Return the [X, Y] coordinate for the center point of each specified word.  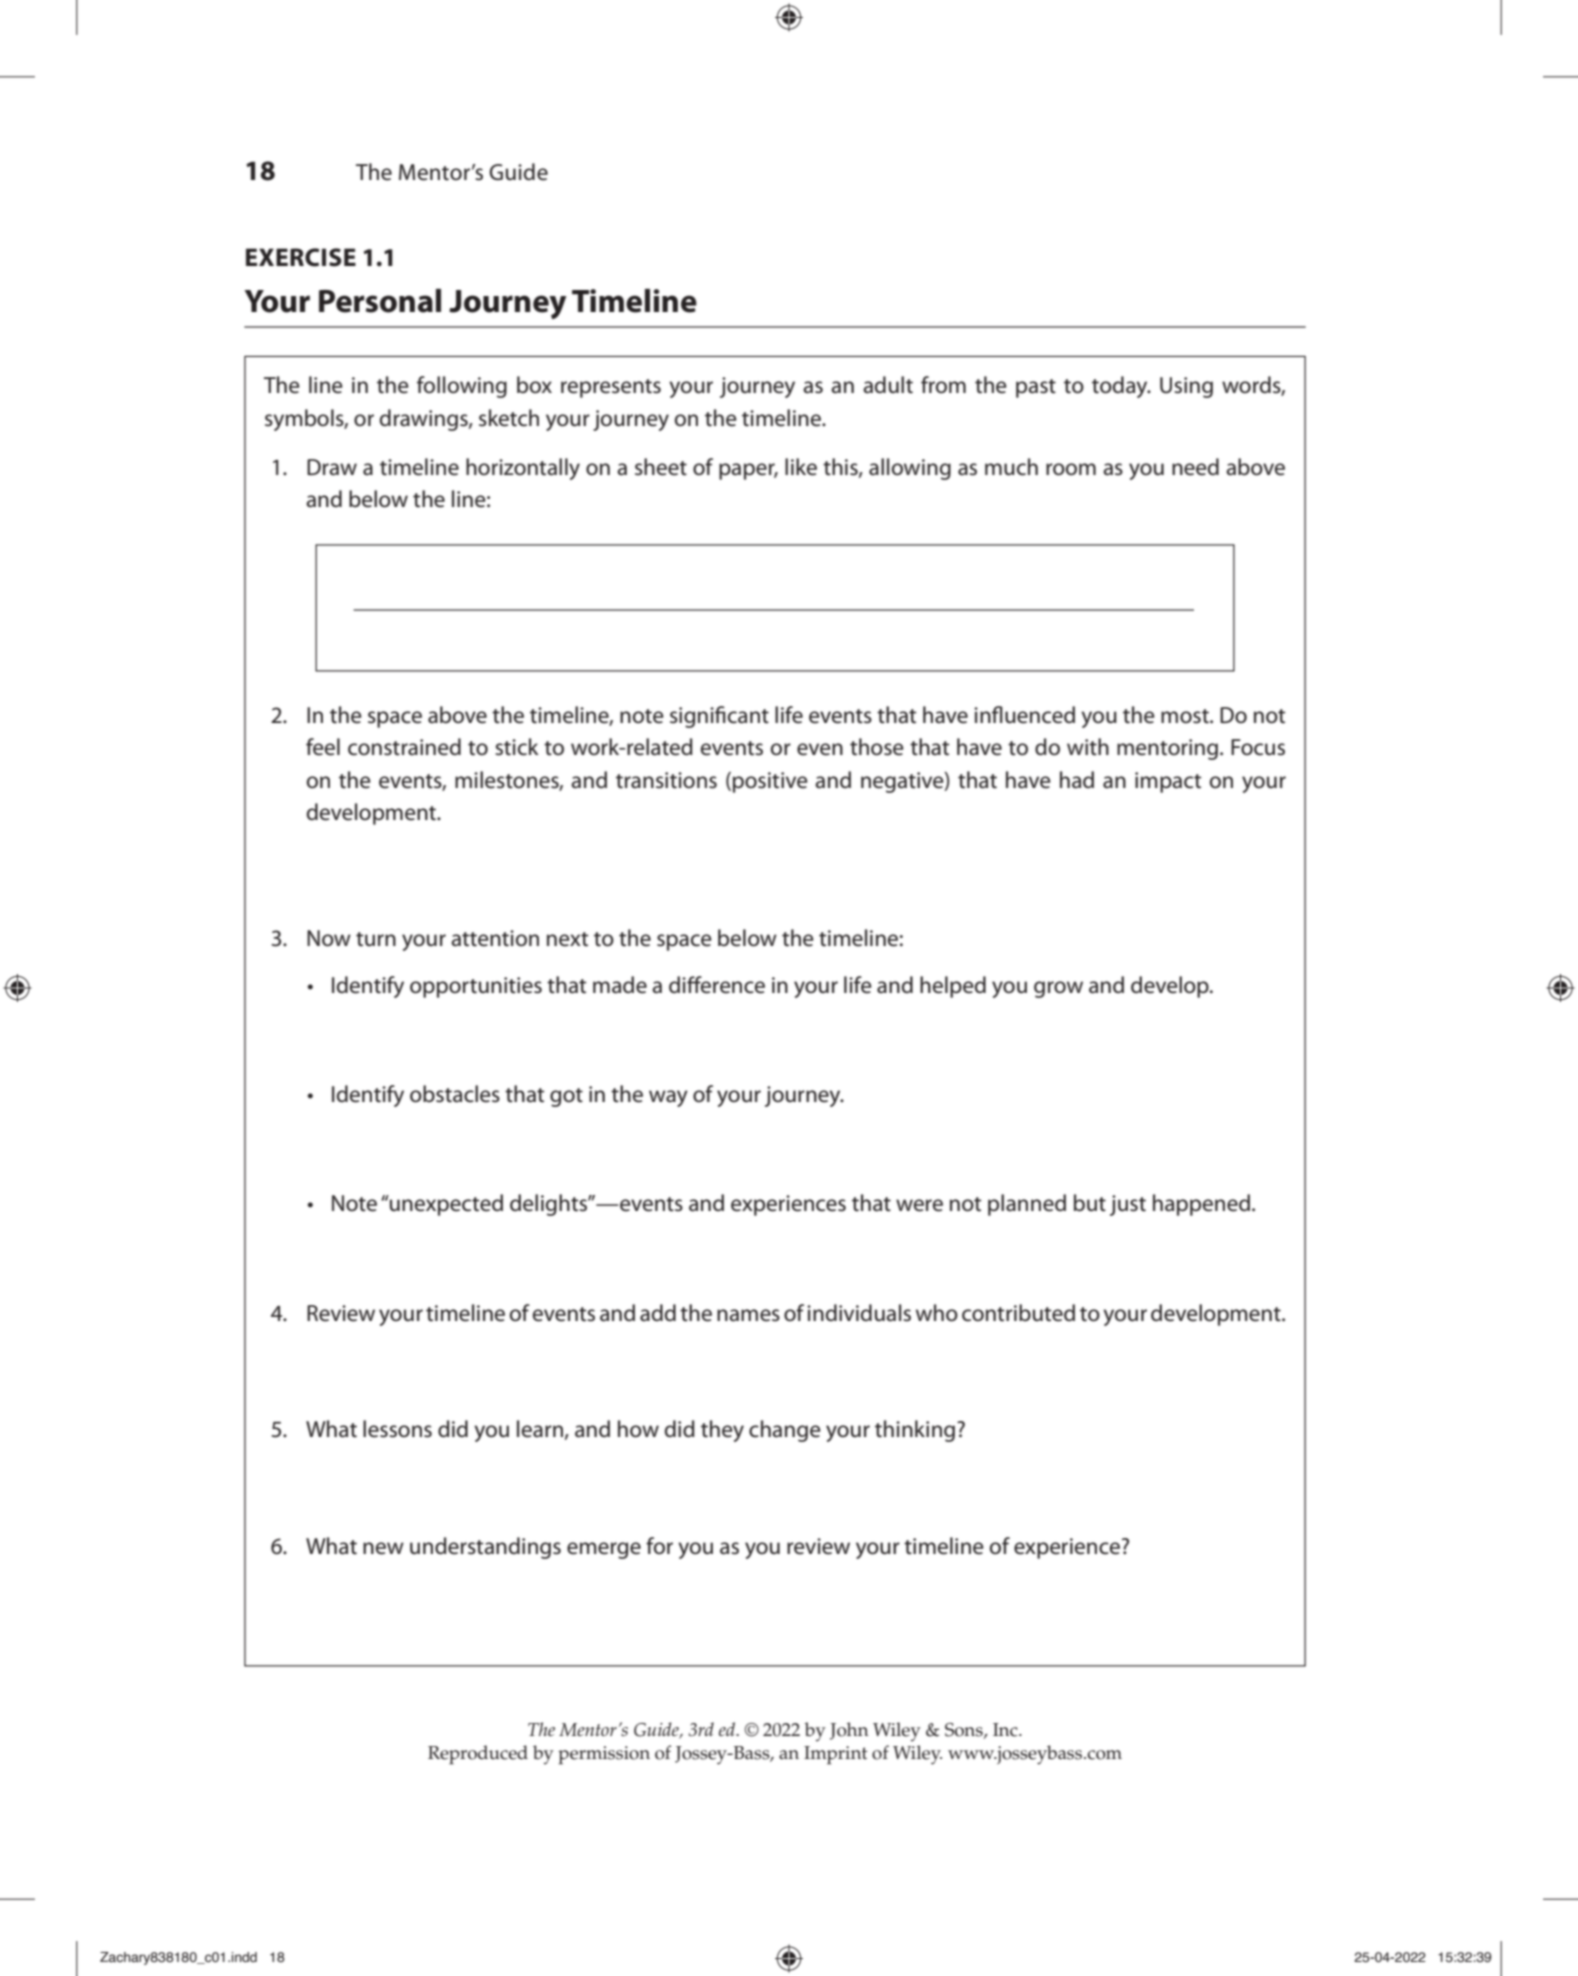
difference [717, 985]
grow [1058, 989]
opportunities [476, 987]
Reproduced [478, 1755]
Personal [380, 301]
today [1121, 387]
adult [888, 385]
